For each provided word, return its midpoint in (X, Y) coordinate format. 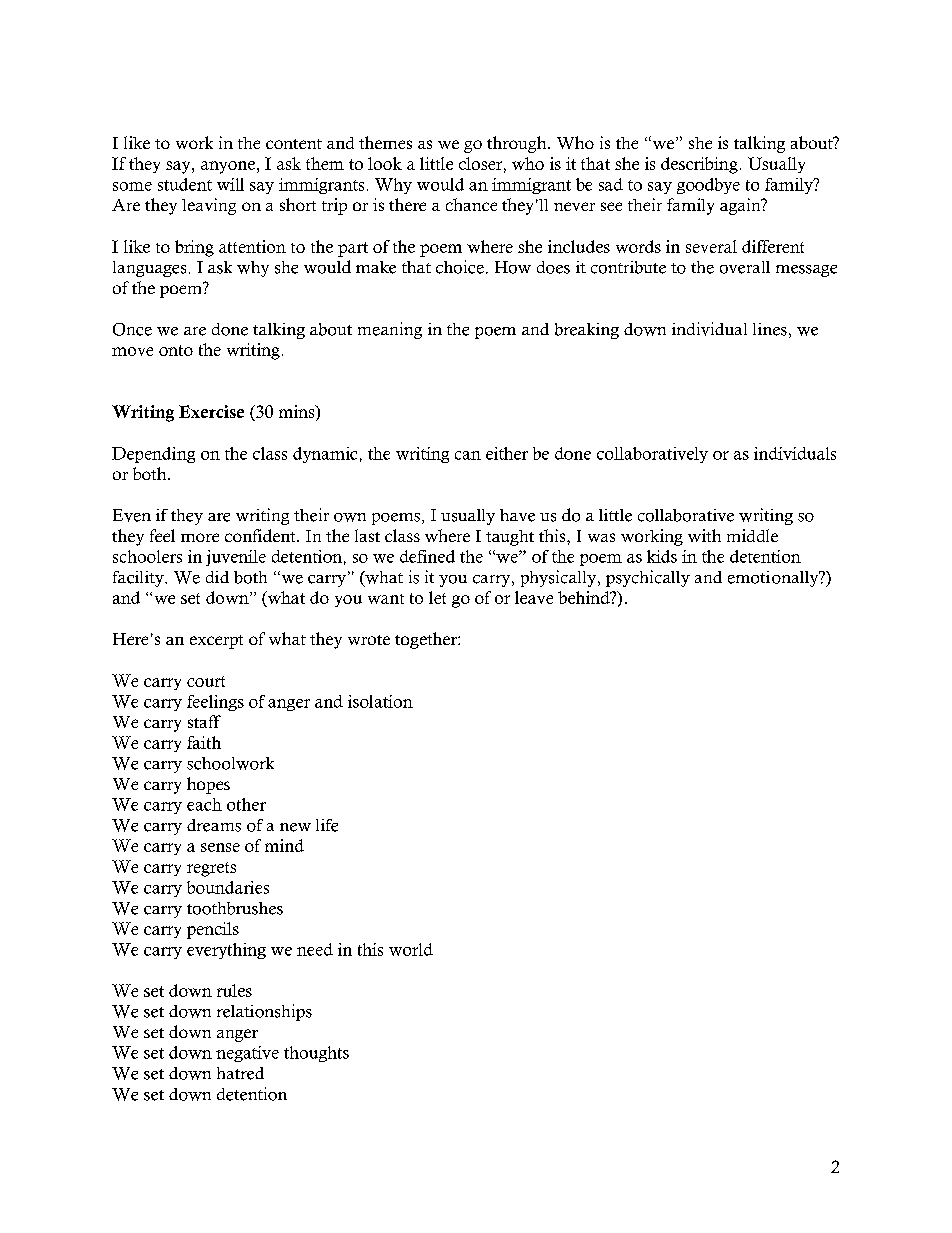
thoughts (316, 1054)
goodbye (708, 186)
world (411, 949)
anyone (228, 167)
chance (471, 204)
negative (247, 1054)
